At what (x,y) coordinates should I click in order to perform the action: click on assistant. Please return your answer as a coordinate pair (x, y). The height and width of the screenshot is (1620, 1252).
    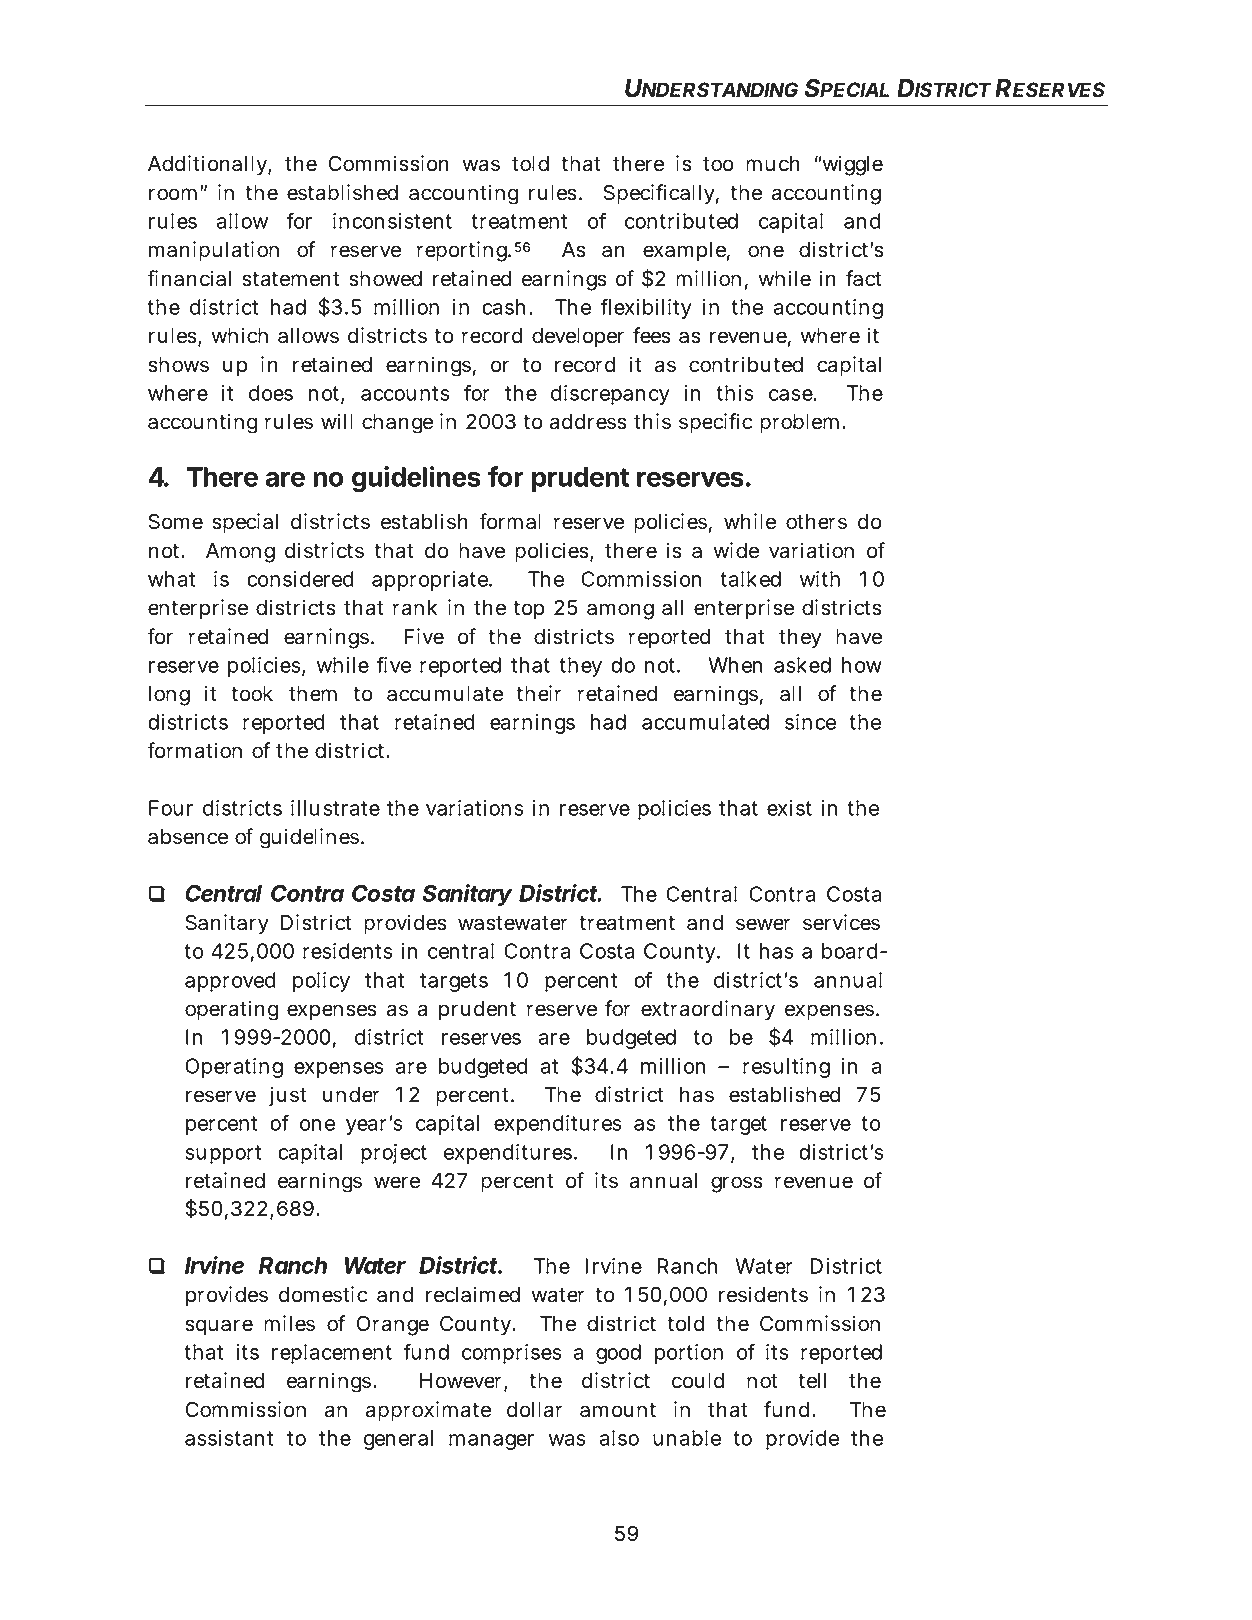
    Looking at the image, I should click on (229, 1438).
